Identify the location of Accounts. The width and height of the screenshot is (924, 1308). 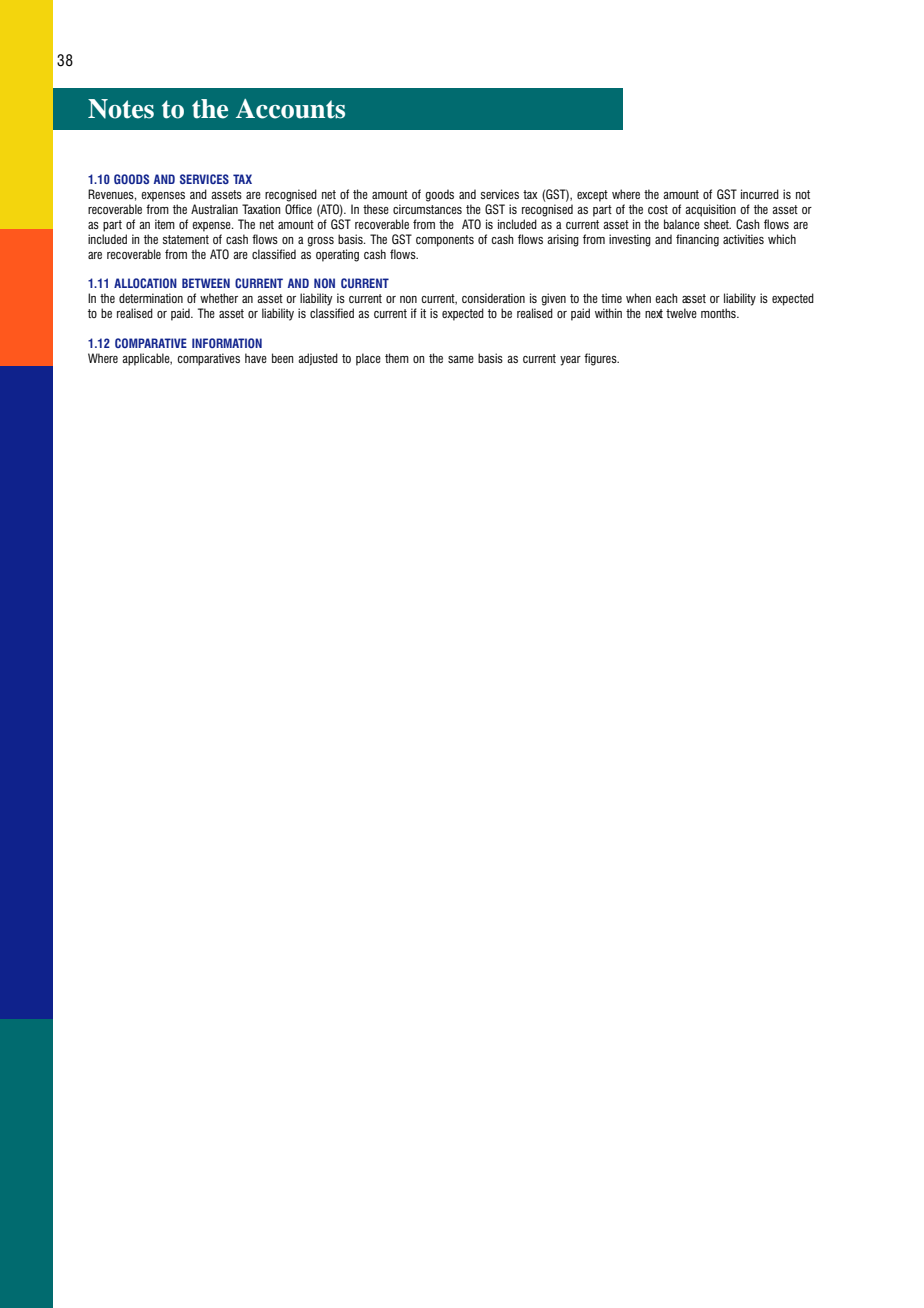
(290, 109).
